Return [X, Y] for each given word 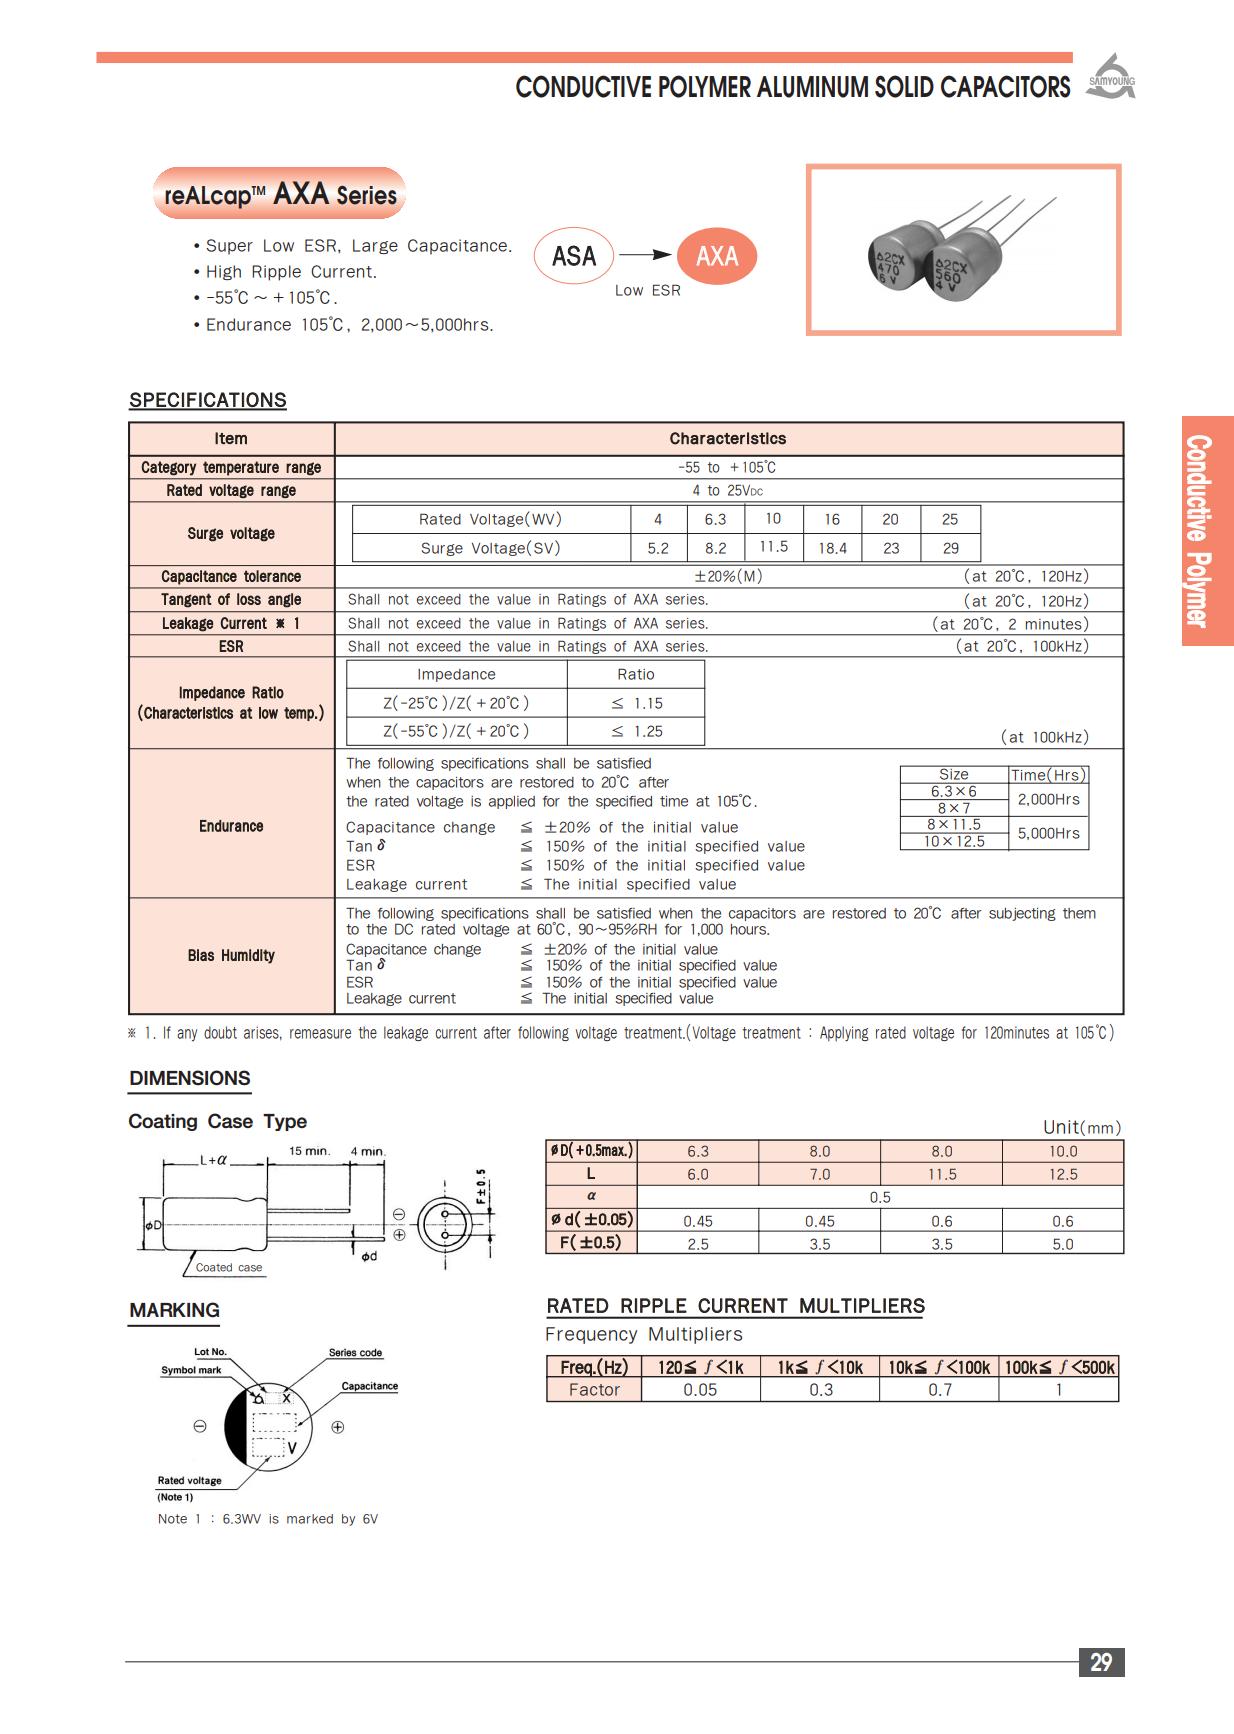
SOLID [904, 86]
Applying [844, 1034]
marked [310, 1519]
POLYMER [705, 86]
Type [285, 1122]
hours [750, 929]
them [1079, 913]
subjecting [1022, 914]
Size [954, 773]
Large [375, 246]
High [224, 272]
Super [229, 247]
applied [512, 802]
